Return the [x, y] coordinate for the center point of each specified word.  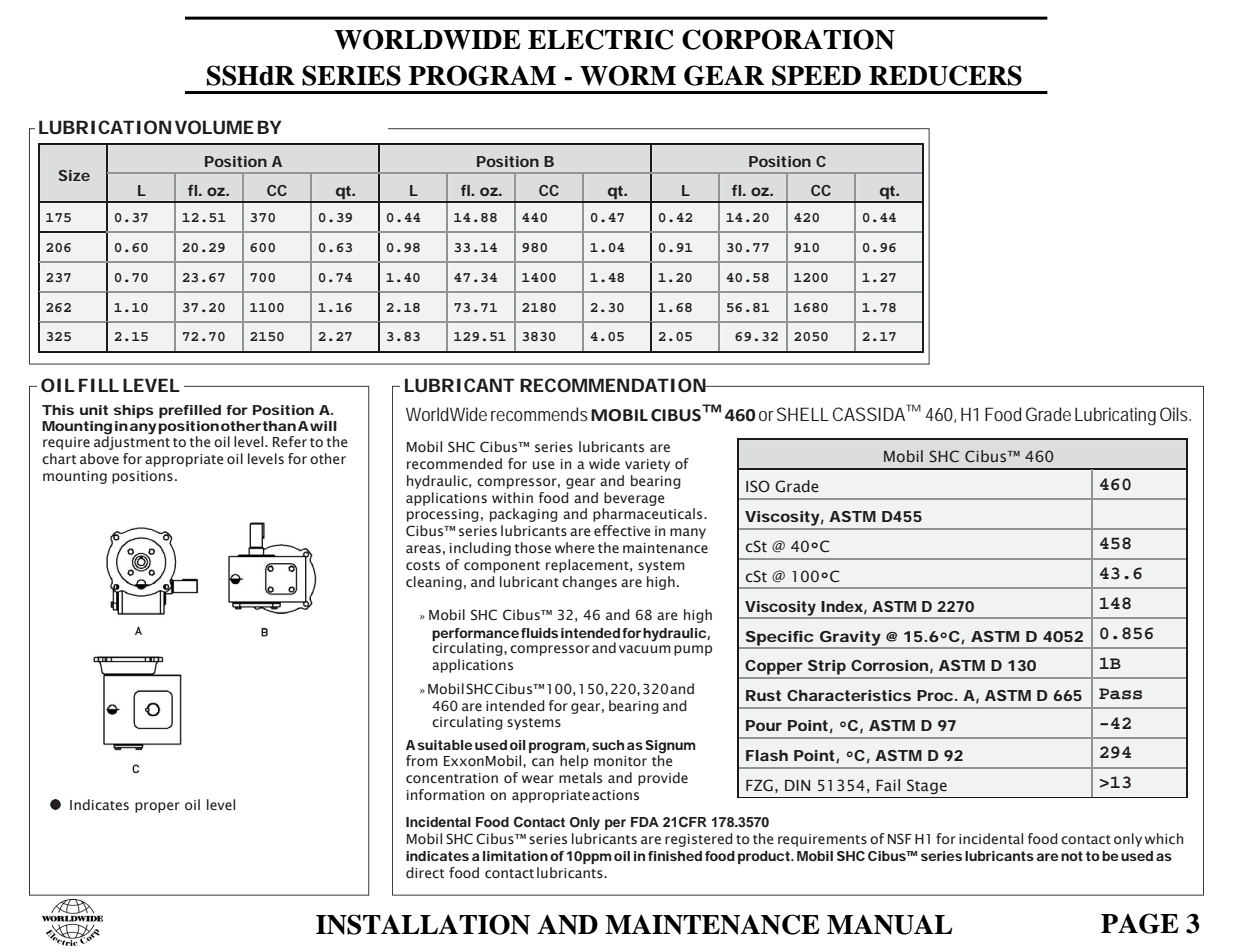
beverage [634, 499]
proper [157, 807]
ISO [758, 486]
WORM [628, 75]
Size [74, 175]
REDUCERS [945, 75]
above [99, 458]
